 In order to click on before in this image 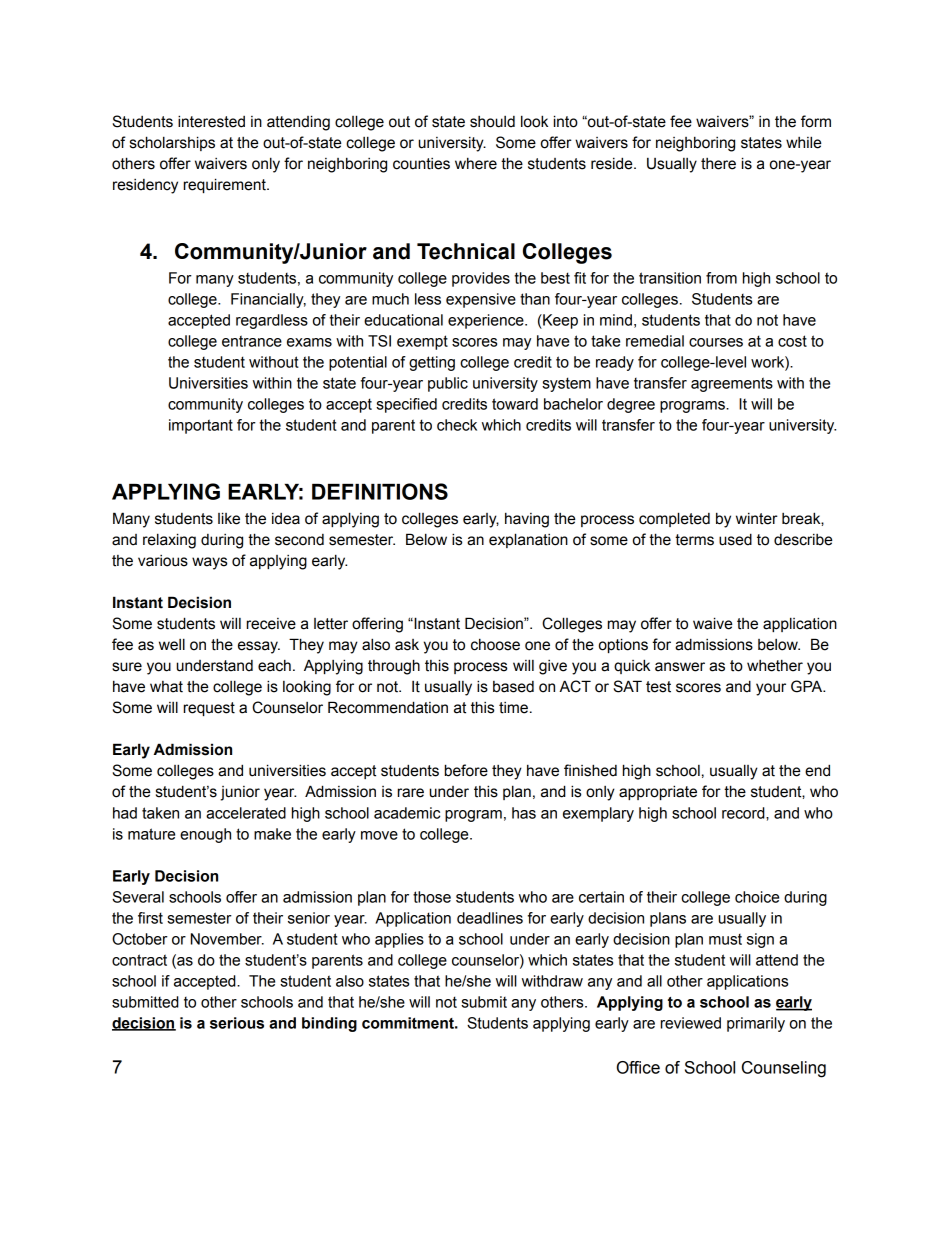, I will do `click(466, 770)`.
